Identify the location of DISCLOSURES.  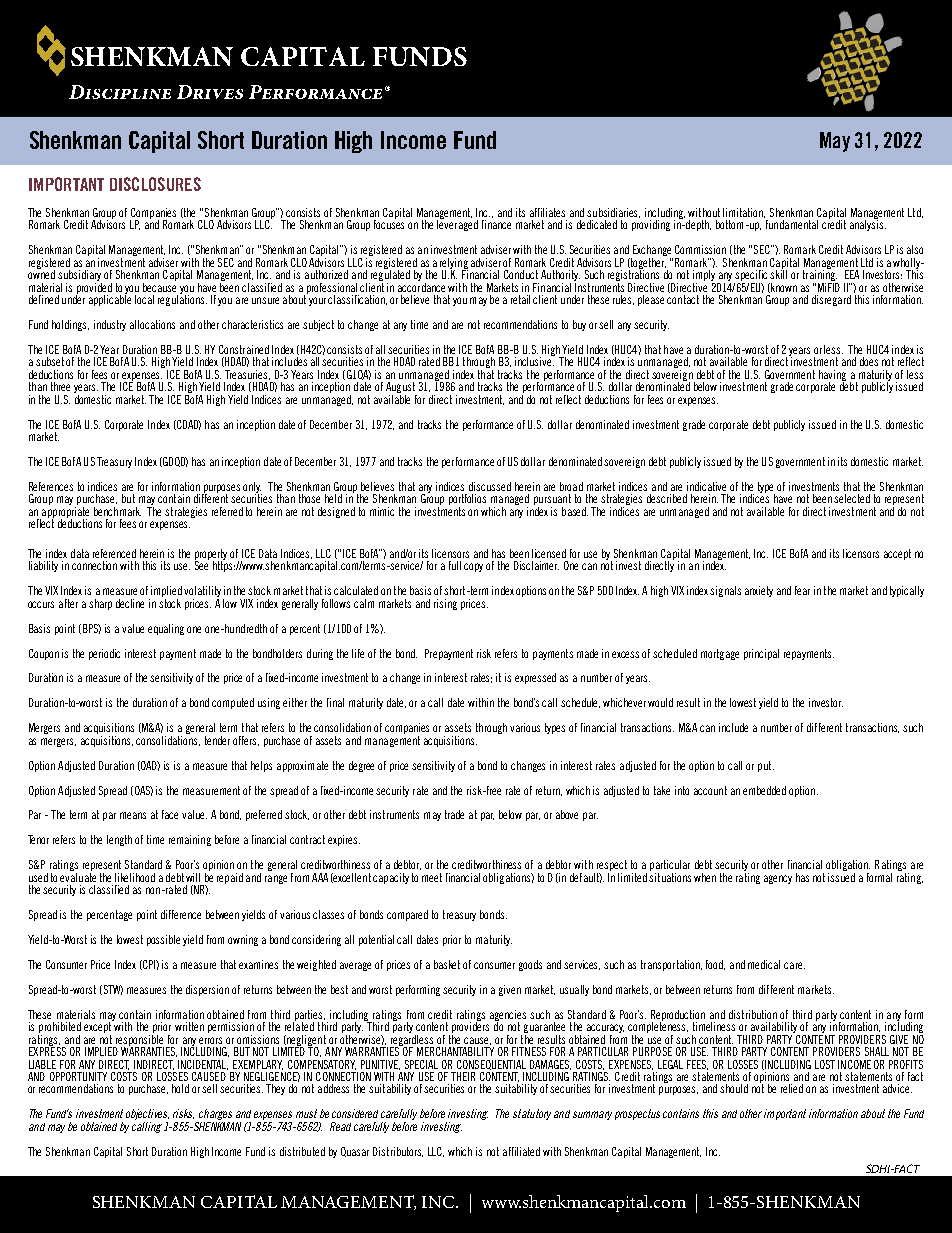
(155, 184).
